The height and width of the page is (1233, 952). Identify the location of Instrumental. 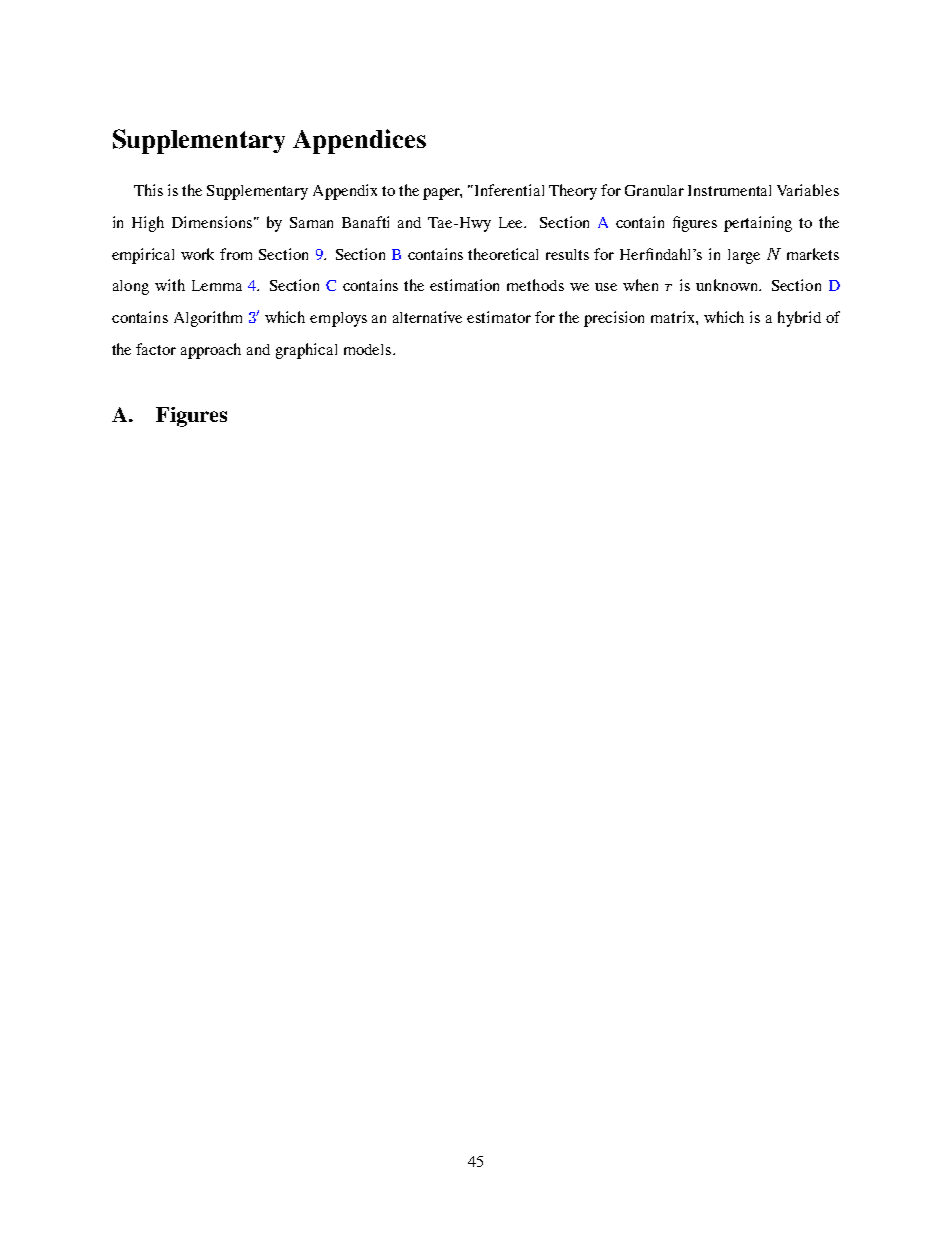
(729, 190).
